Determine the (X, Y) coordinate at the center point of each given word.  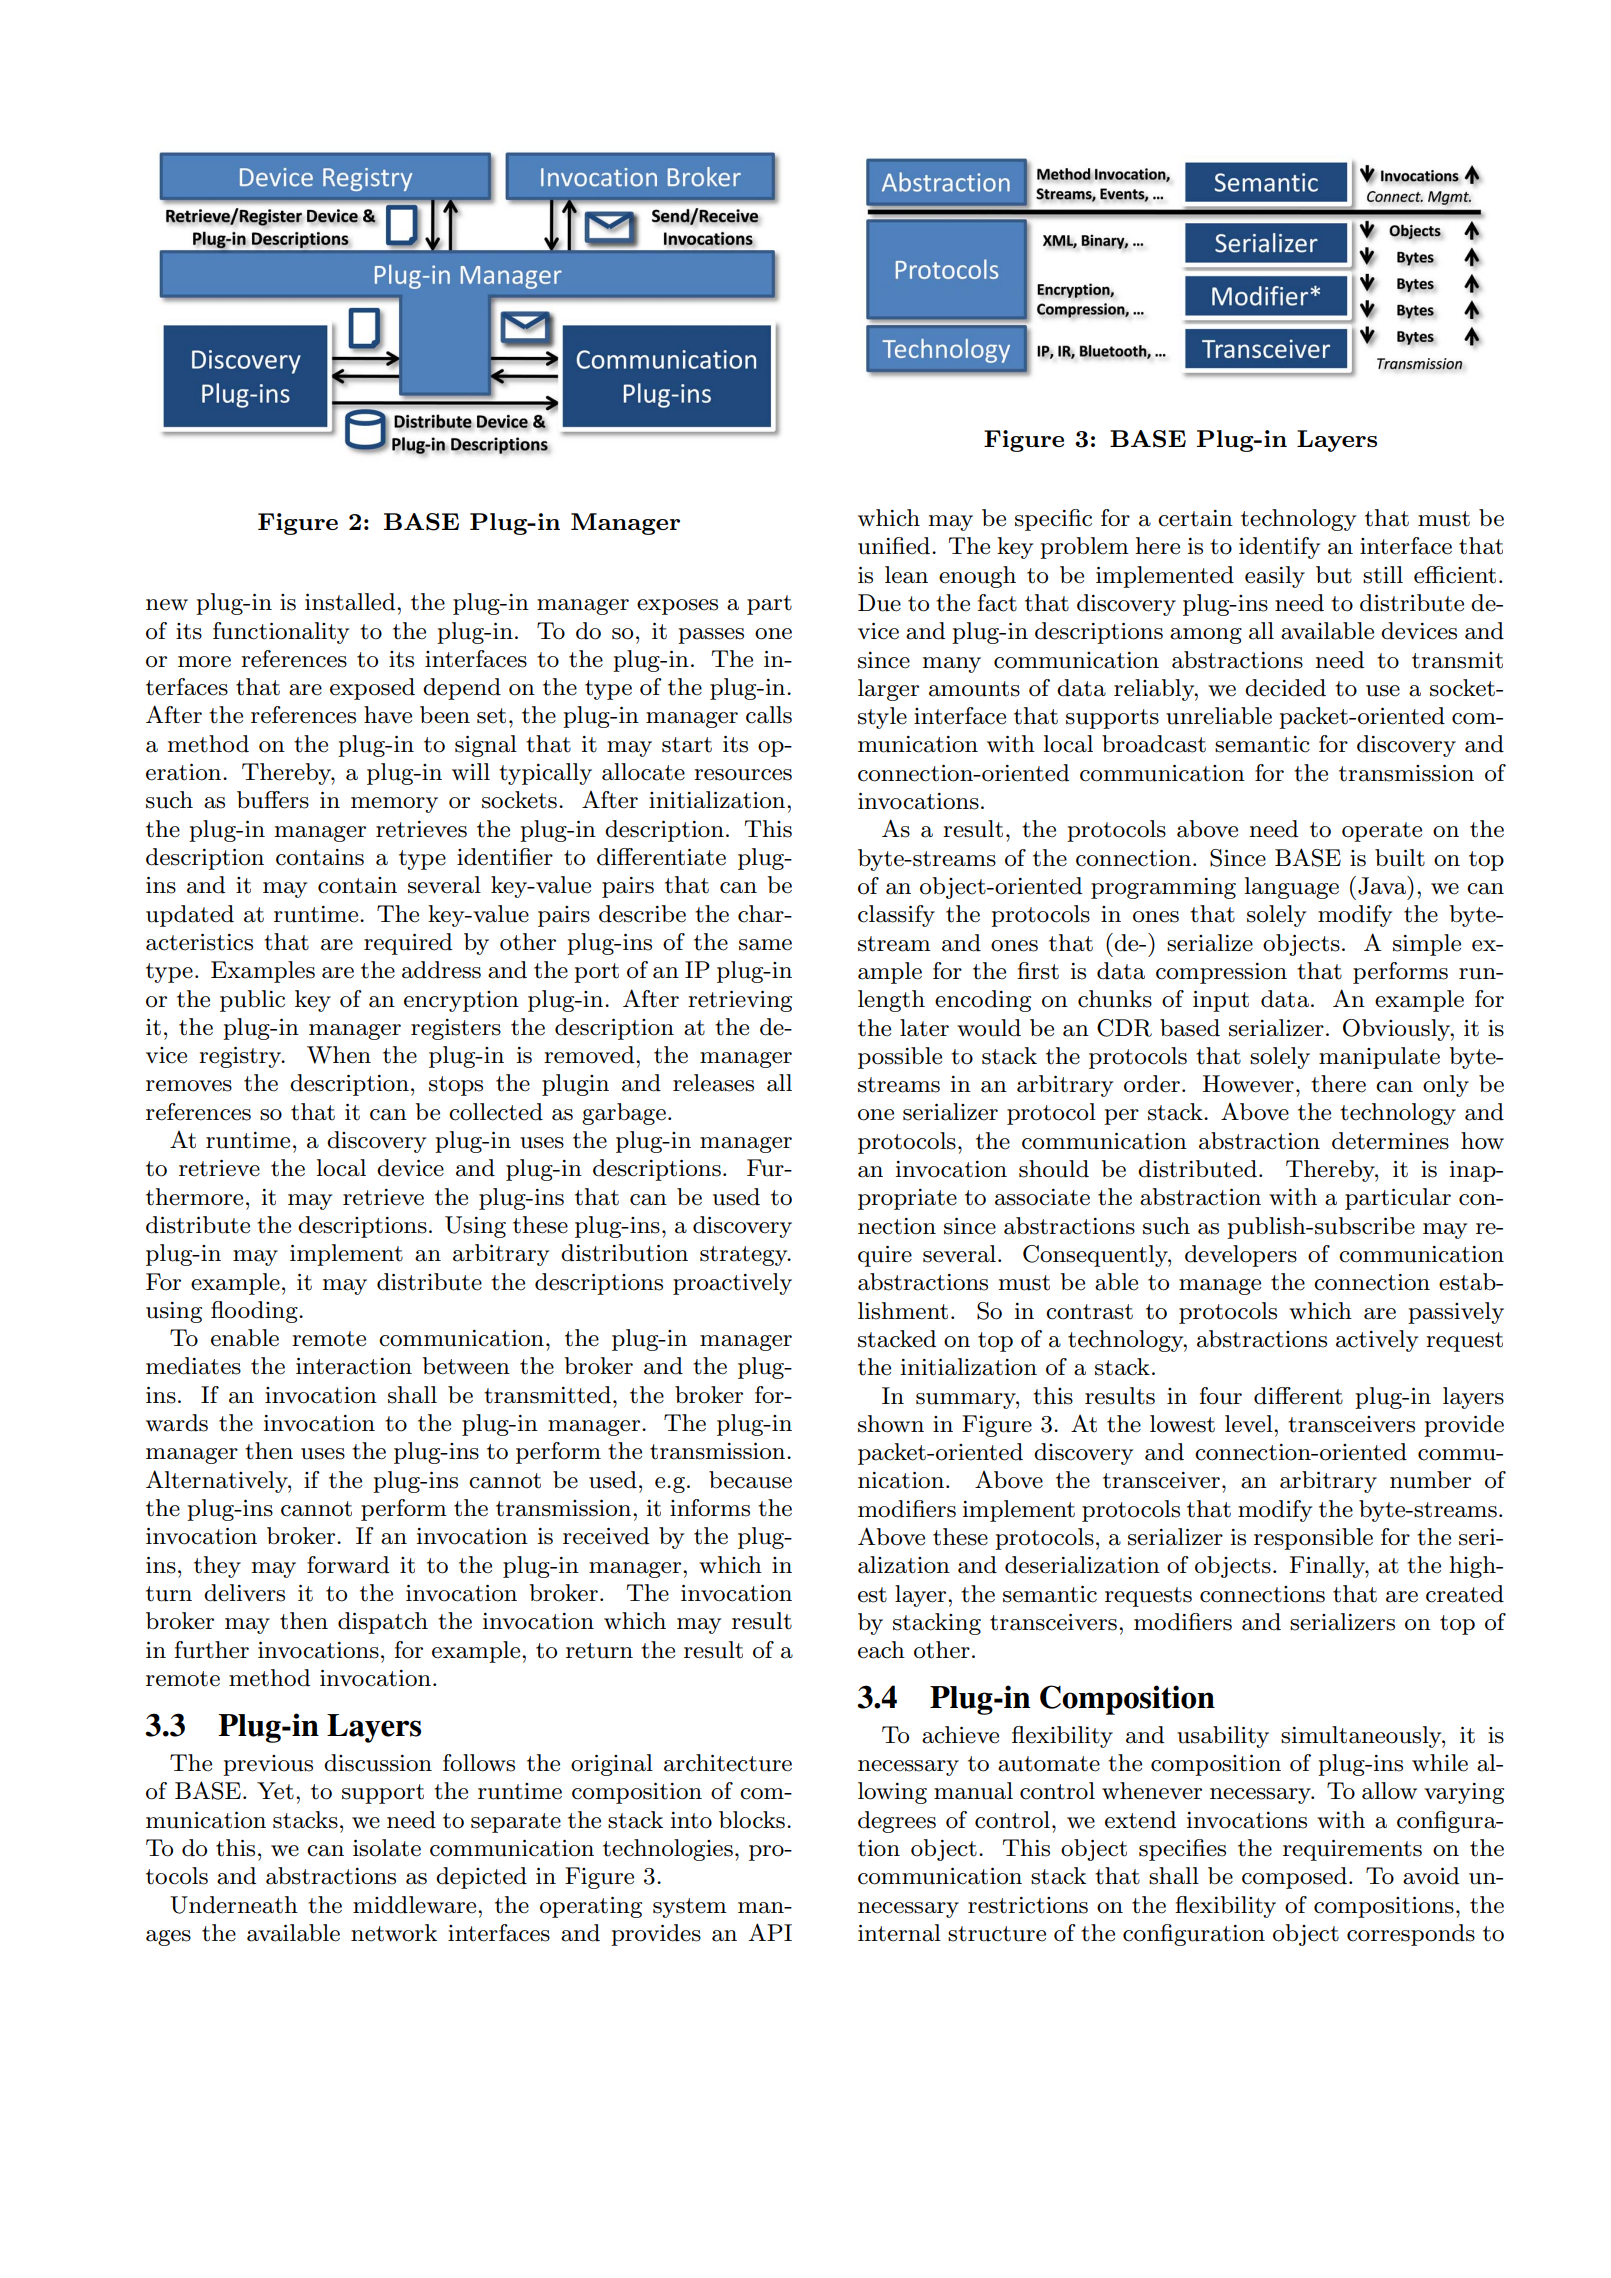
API (770, 1932)
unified (894, 546)
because (750, 1480)
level (1250, 1424)
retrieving (740, 1001)
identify (1279, 548)
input (1221, 1001)
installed (351, 602)
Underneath (234, 1905)
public (252, 1001)
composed (1294, 1878)
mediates (193, 1366)
